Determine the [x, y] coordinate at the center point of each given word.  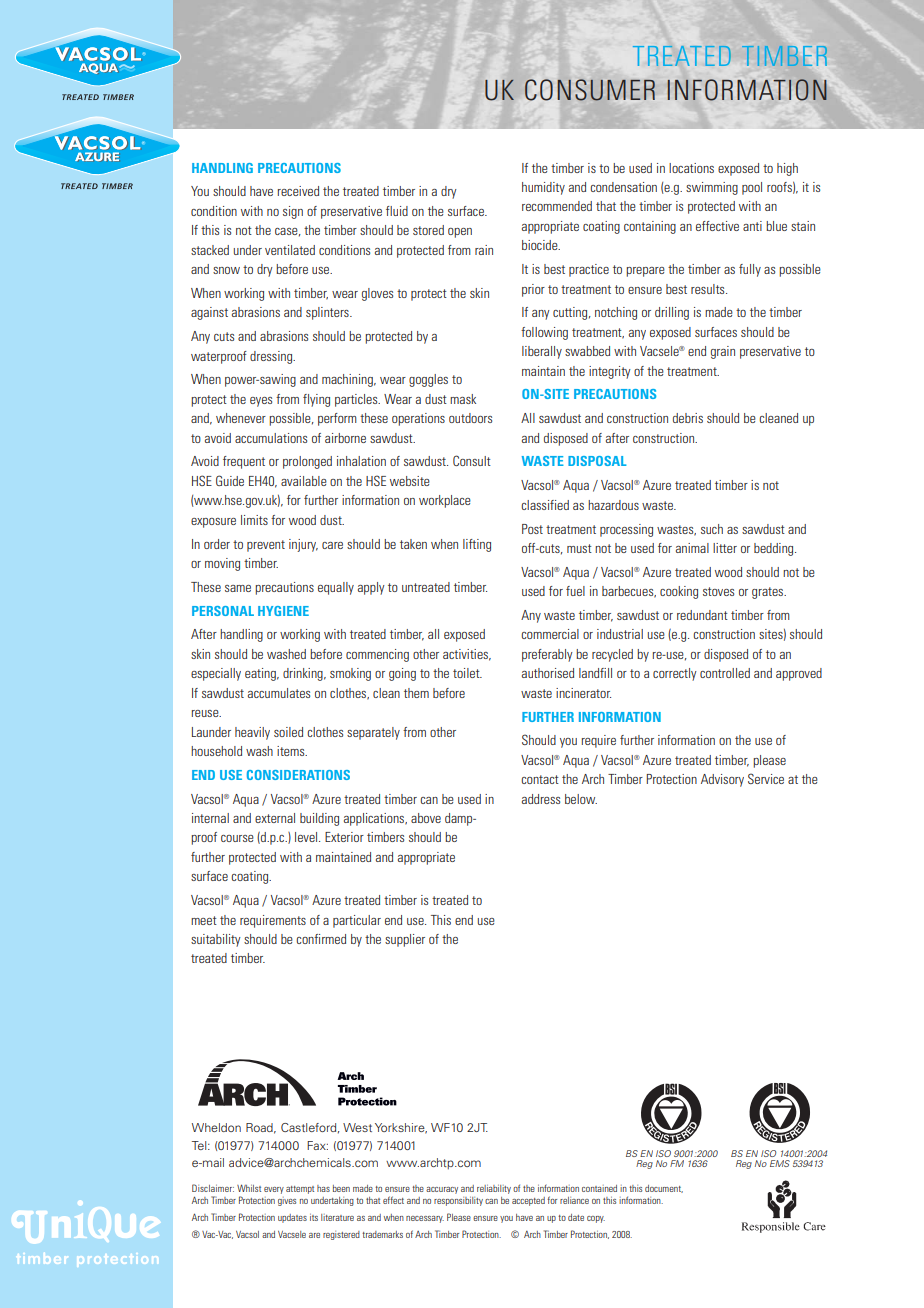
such [712, 529]
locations [691, 168]
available [304, 481]
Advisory [722, 780]
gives [287, 1201]
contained [599, 1188]
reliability [494, 1189]
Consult [472, 460]
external [275, 818]
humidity [543, 188]
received [298, 191]
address [541, 799]
